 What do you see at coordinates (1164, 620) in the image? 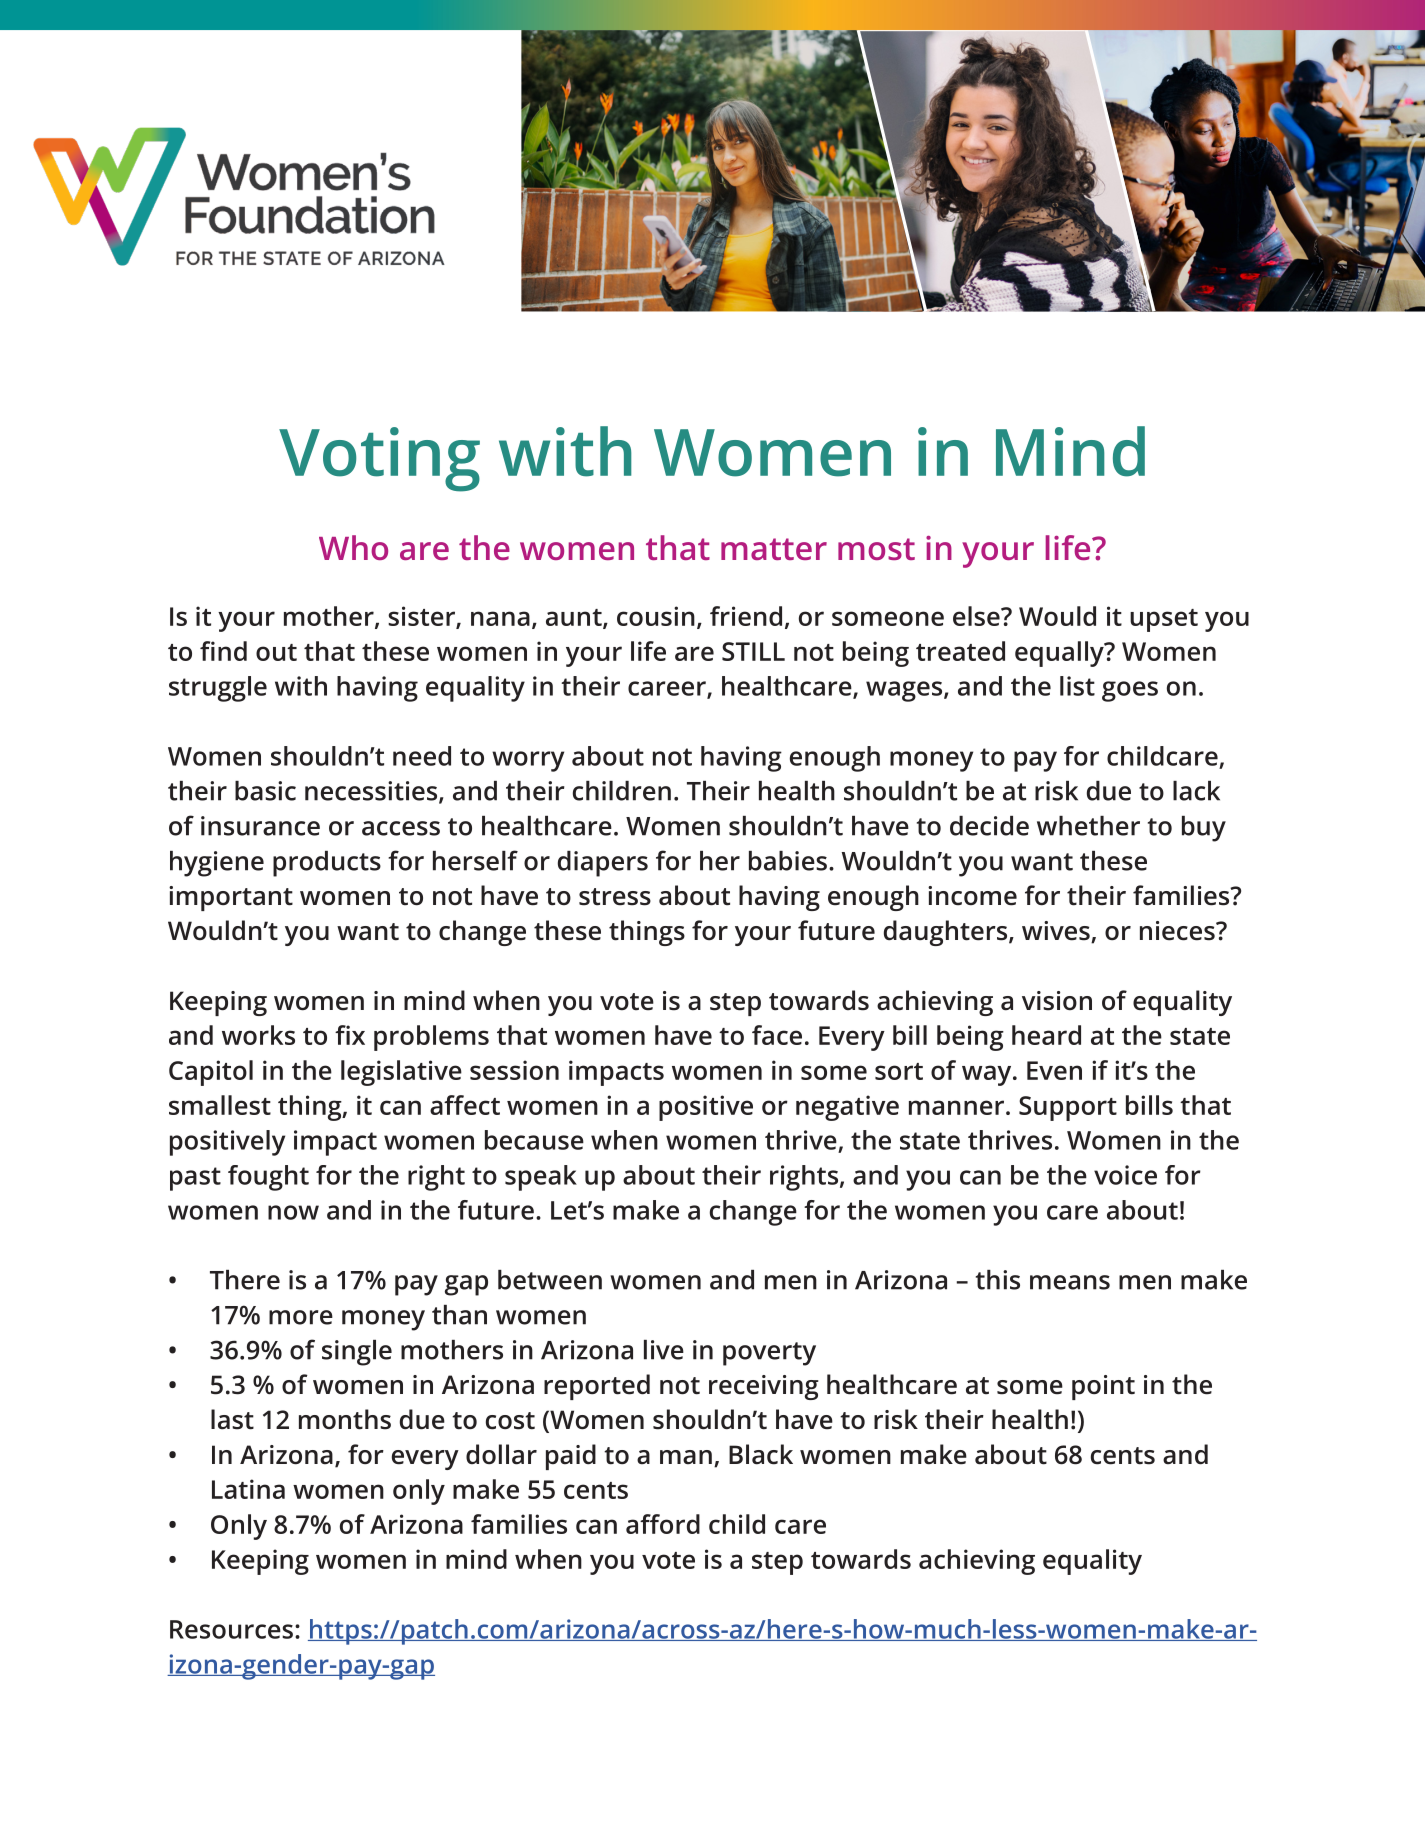
I see `upset` at bounding box center [1164, 620].
